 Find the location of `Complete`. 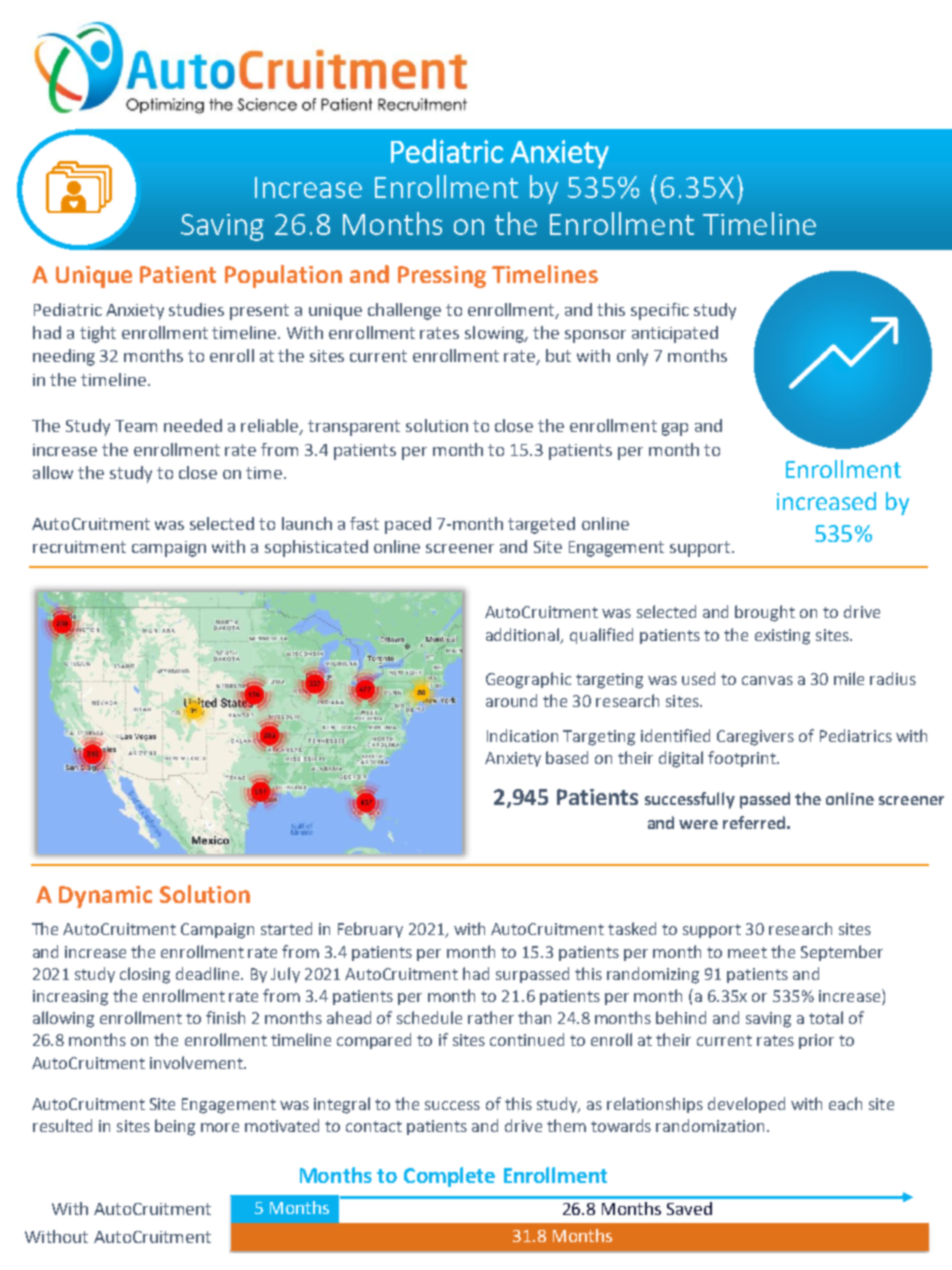

Complete is located at coordinates (449, 1177).
